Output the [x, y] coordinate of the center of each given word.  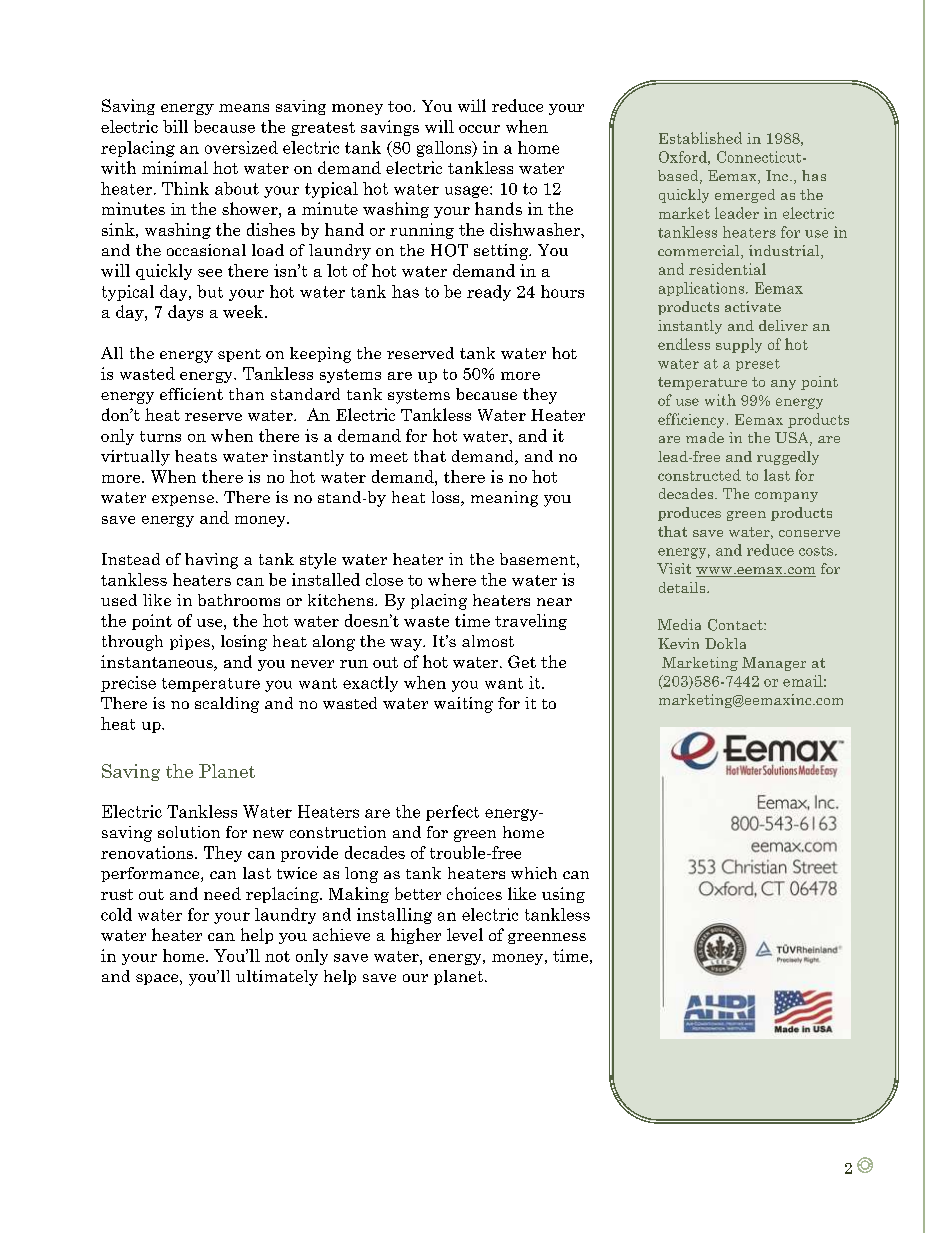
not [277, 956]
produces [689, 514]
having [211, 561]
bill [175, 126]
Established [700, 138]
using [563, 895]
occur [479, 129]
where [452, 579]
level [465, 934]
